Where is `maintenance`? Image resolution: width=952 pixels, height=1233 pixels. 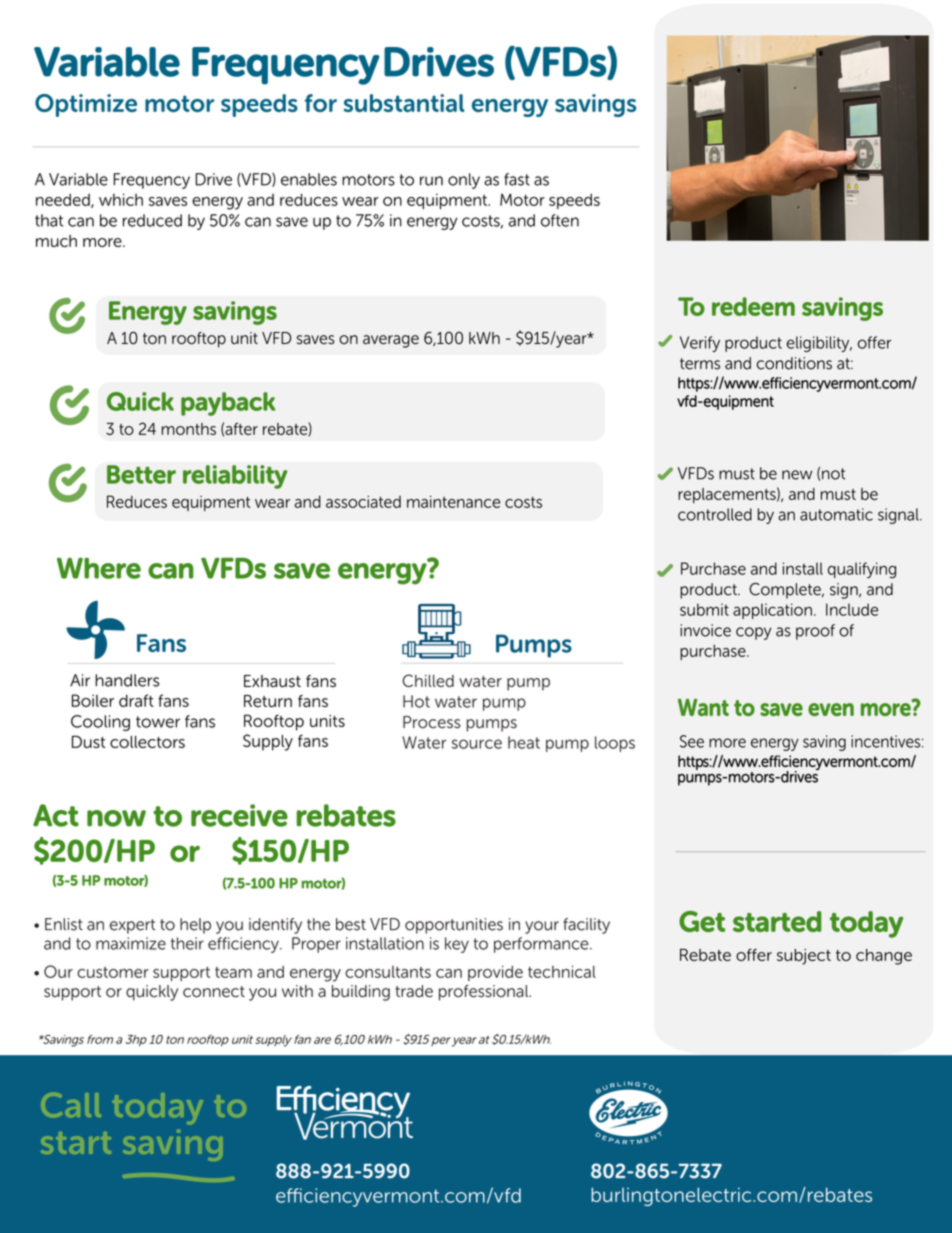 maintenance is located at coordinates (453, 501).
